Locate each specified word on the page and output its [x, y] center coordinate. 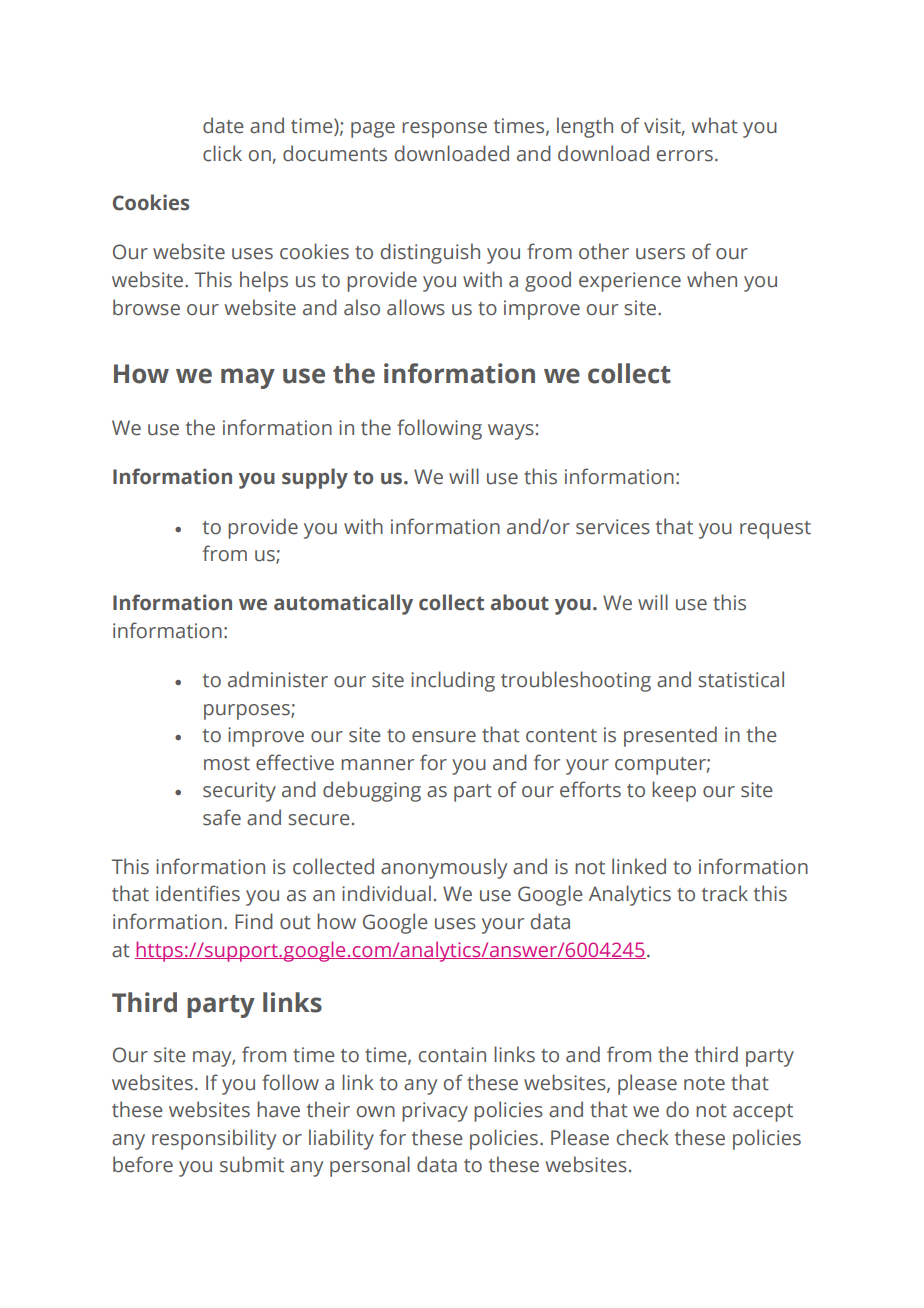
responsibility [214, 1139]
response [444, 130]
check [643, 1137]
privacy [435, 1112]
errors [685, 156]
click [222, 153]
